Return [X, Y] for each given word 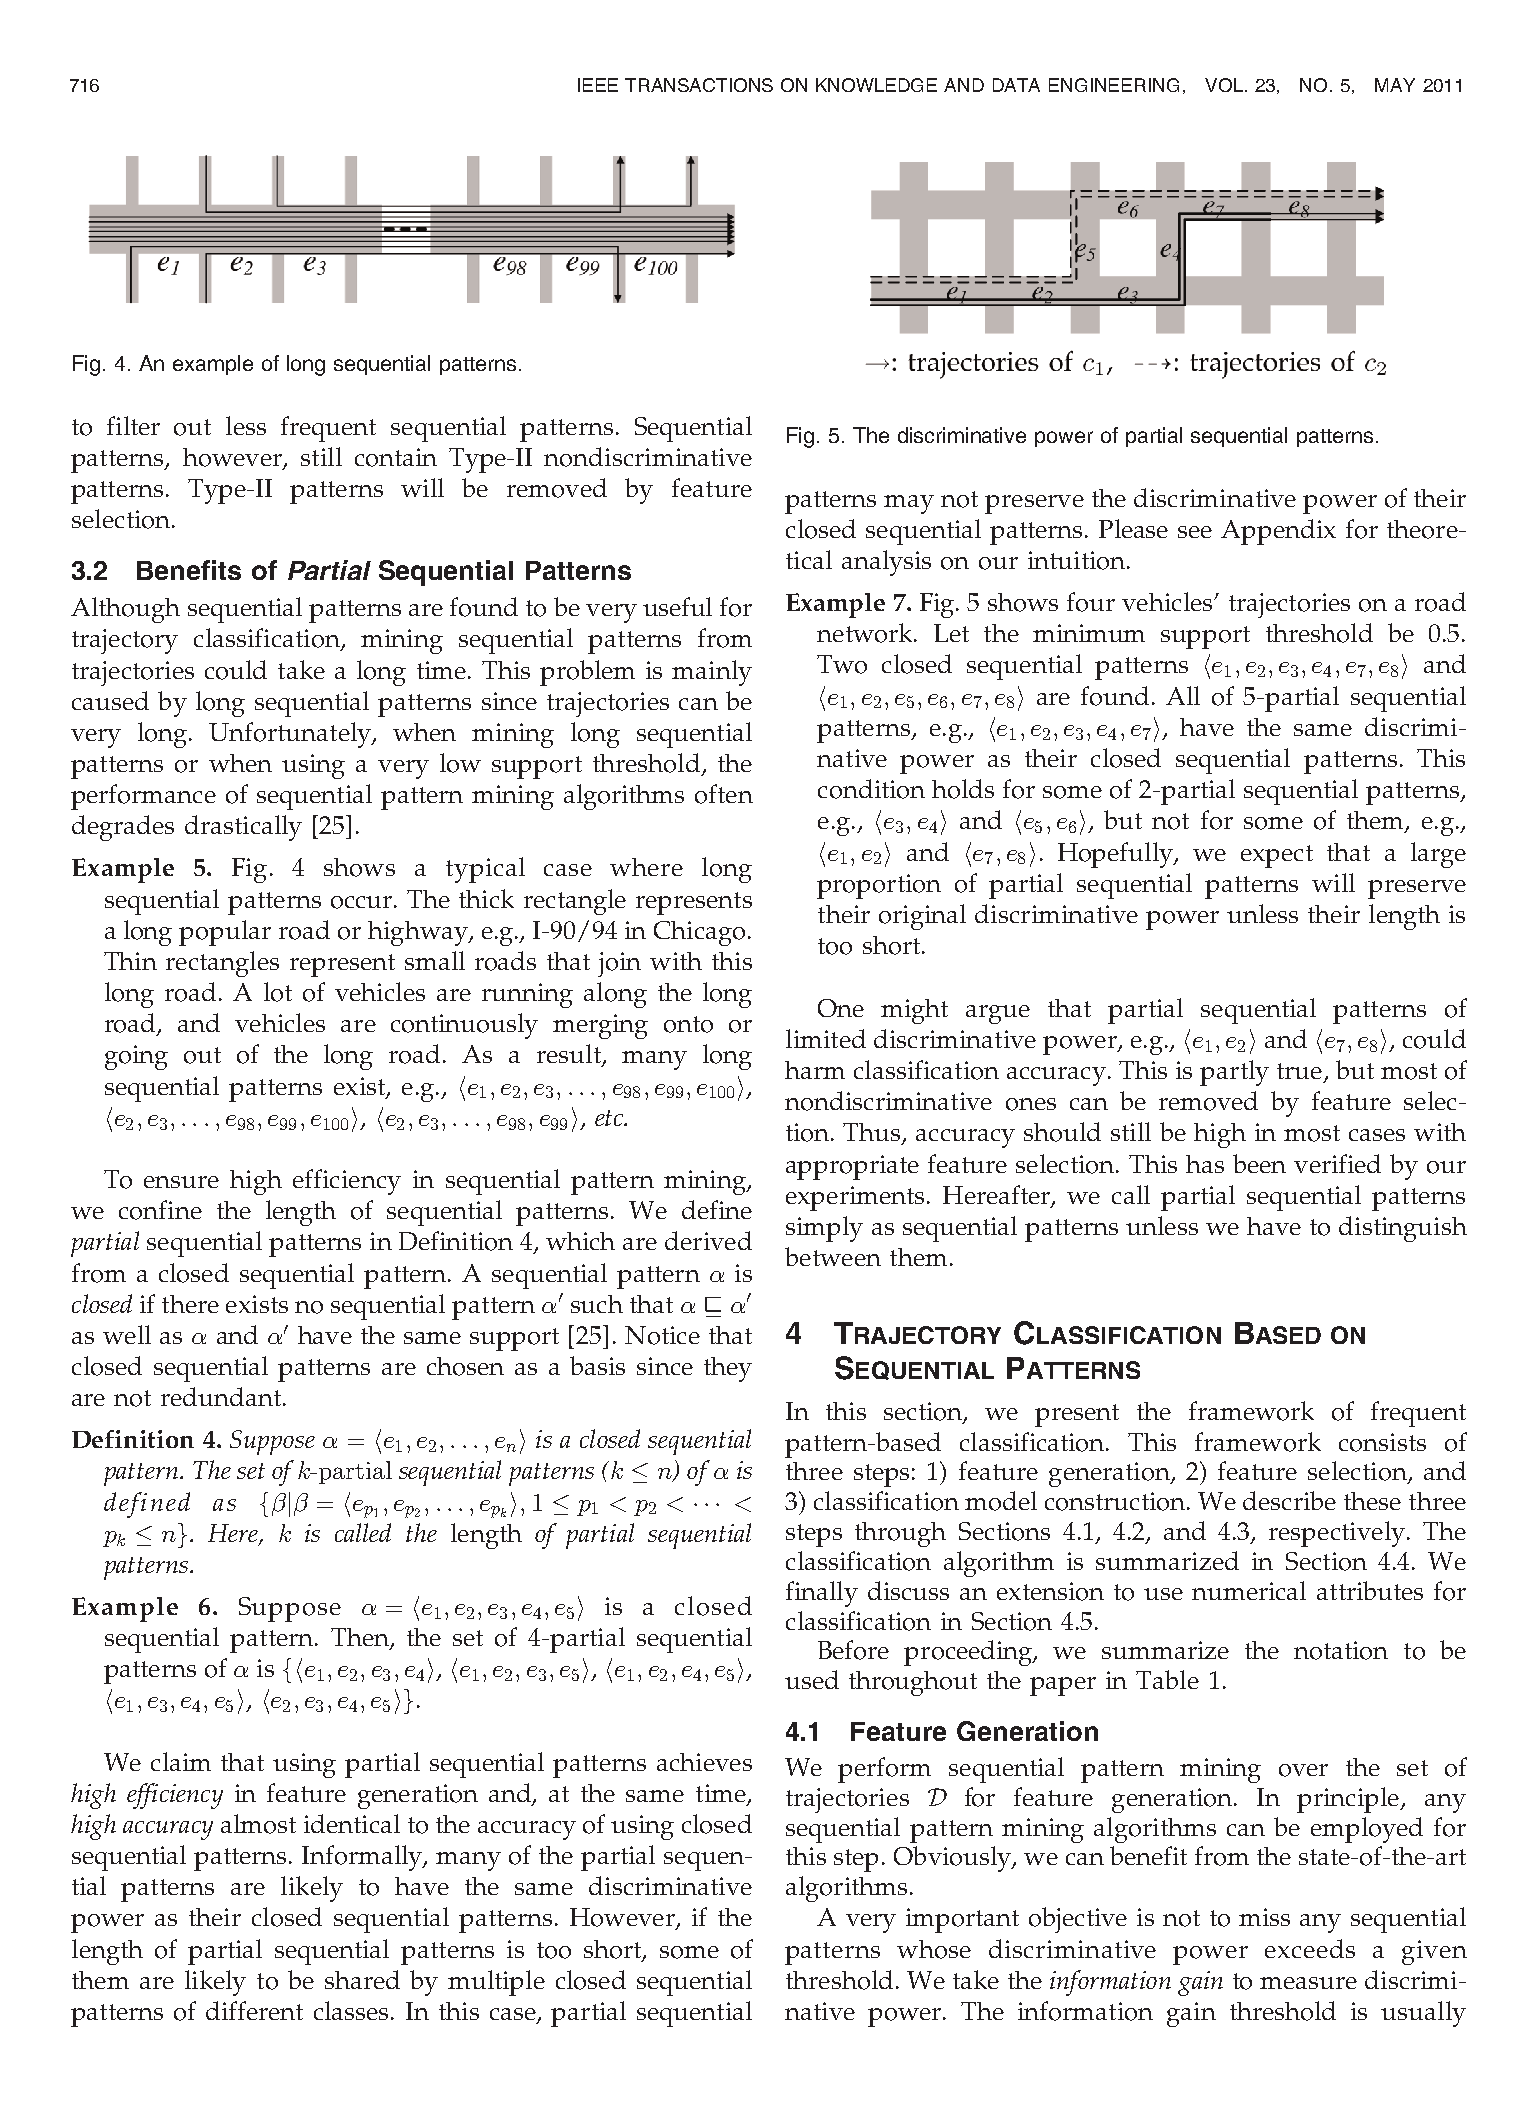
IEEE [598, 85]
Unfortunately [291, 735]
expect [1277, 856]
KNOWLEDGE [876, 85]
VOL [1224, 85]
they [728, 1369]
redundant [222, 1396]
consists [1382, 1442]
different [254, 2010]
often [724, 794]
